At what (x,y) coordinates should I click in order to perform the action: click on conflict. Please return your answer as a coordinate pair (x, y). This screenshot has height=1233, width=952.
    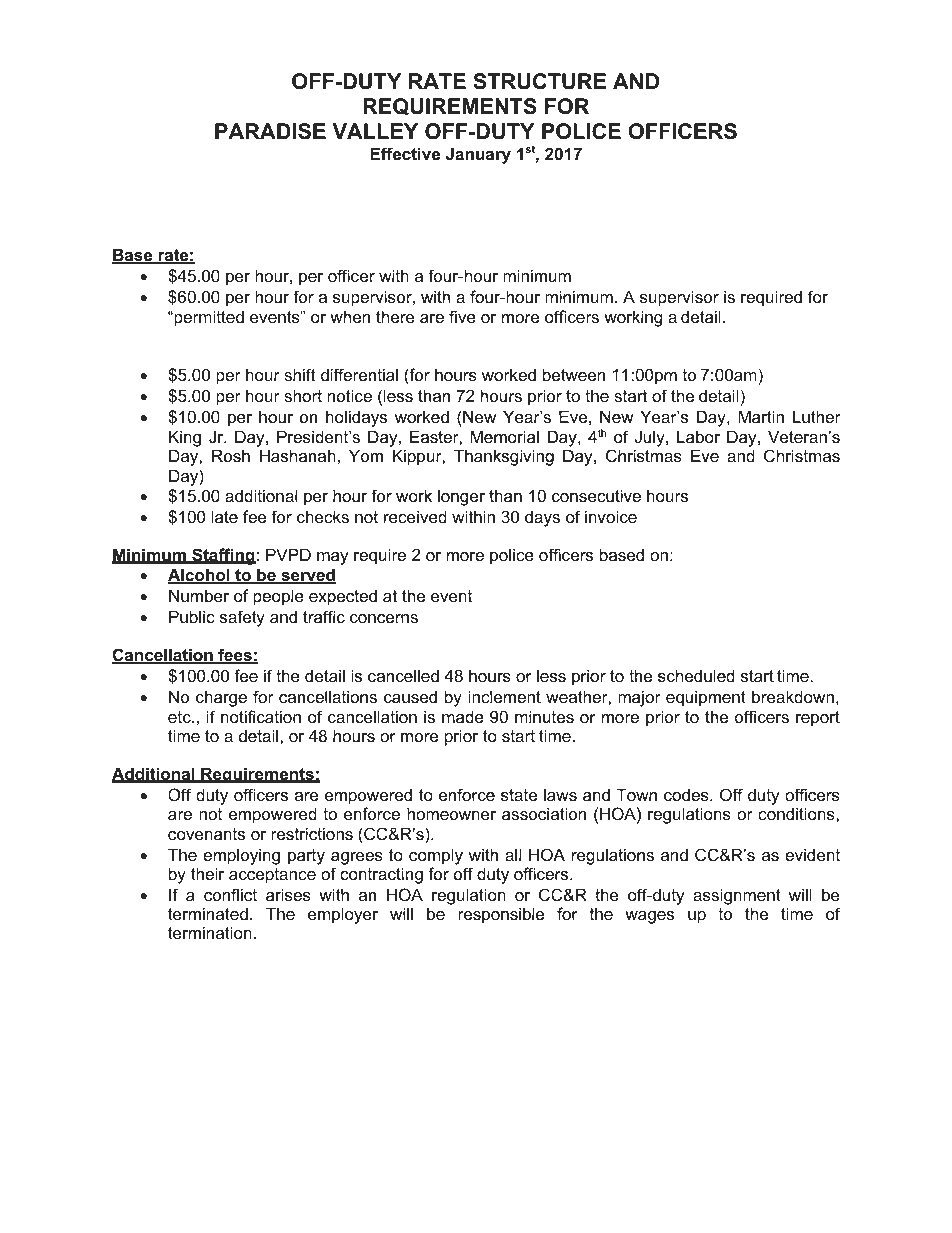
    Looking at the image, I should click on (230, 894).
